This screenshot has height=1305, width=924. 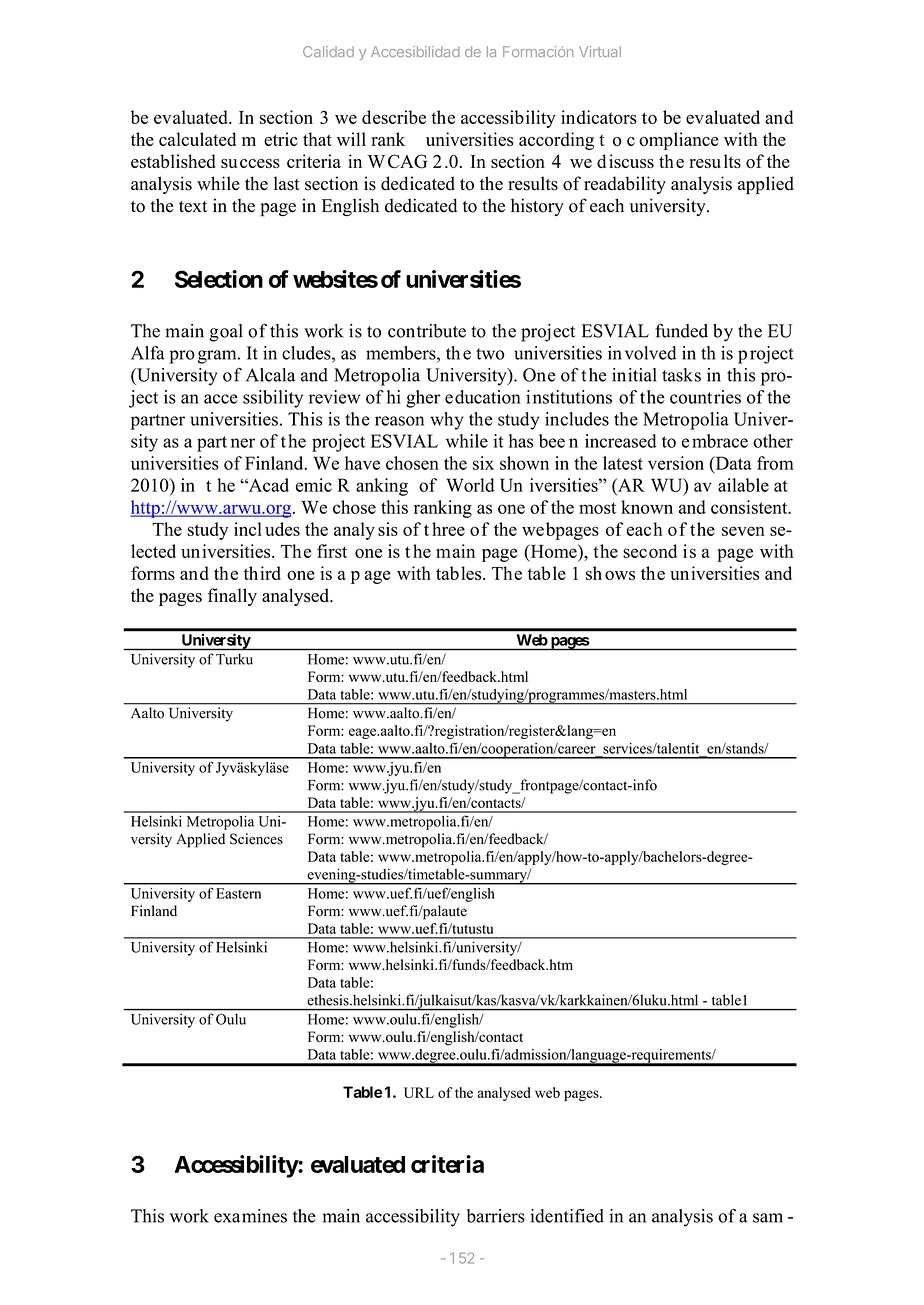 I want to click on ows, so click(x=620, y=575).
